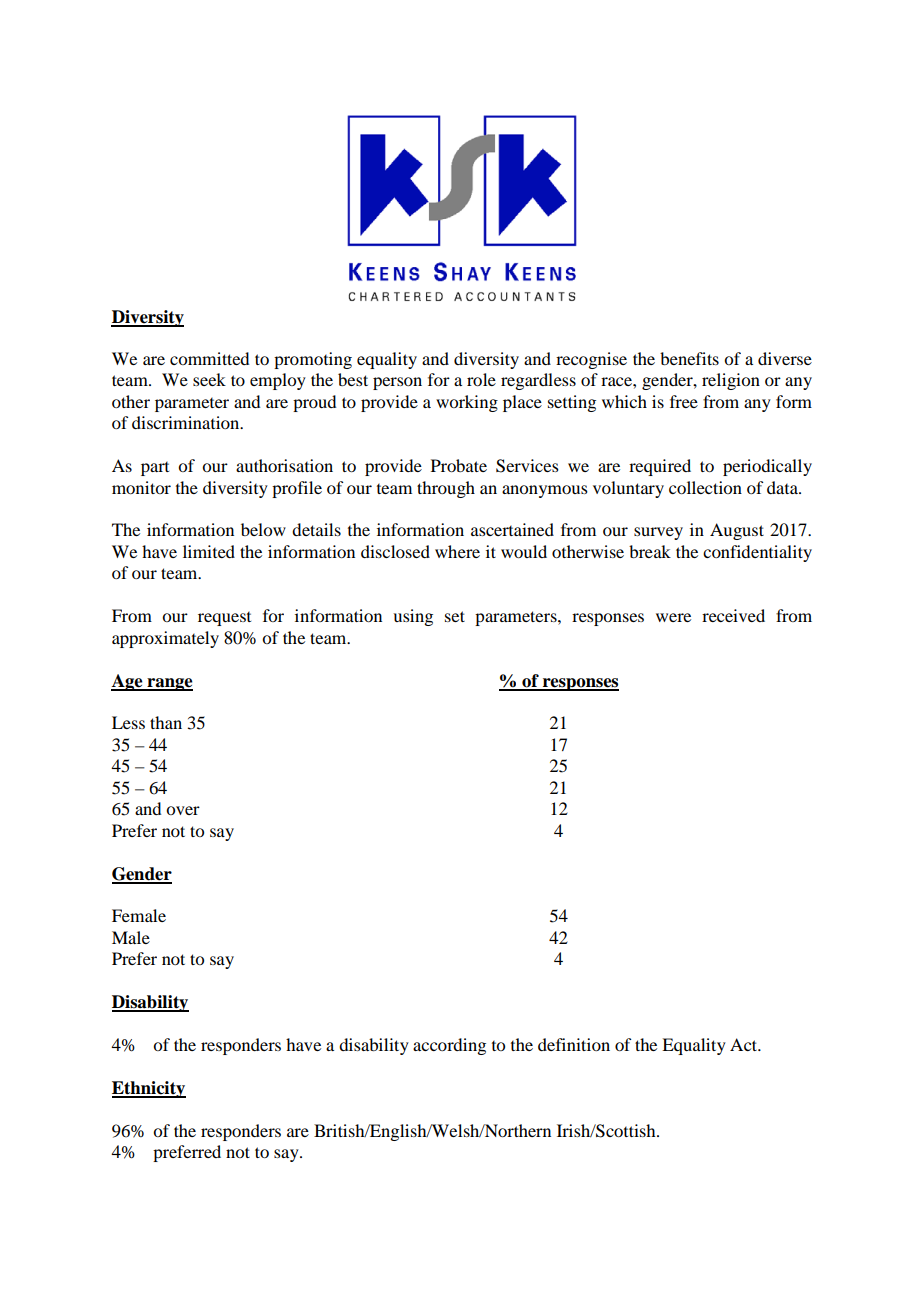 The width and height of the screenshot is (924, 1308). What do you see at coordinates (731, 381) in the screenshot?
I see `religion` at bounding box center [731, 381].
